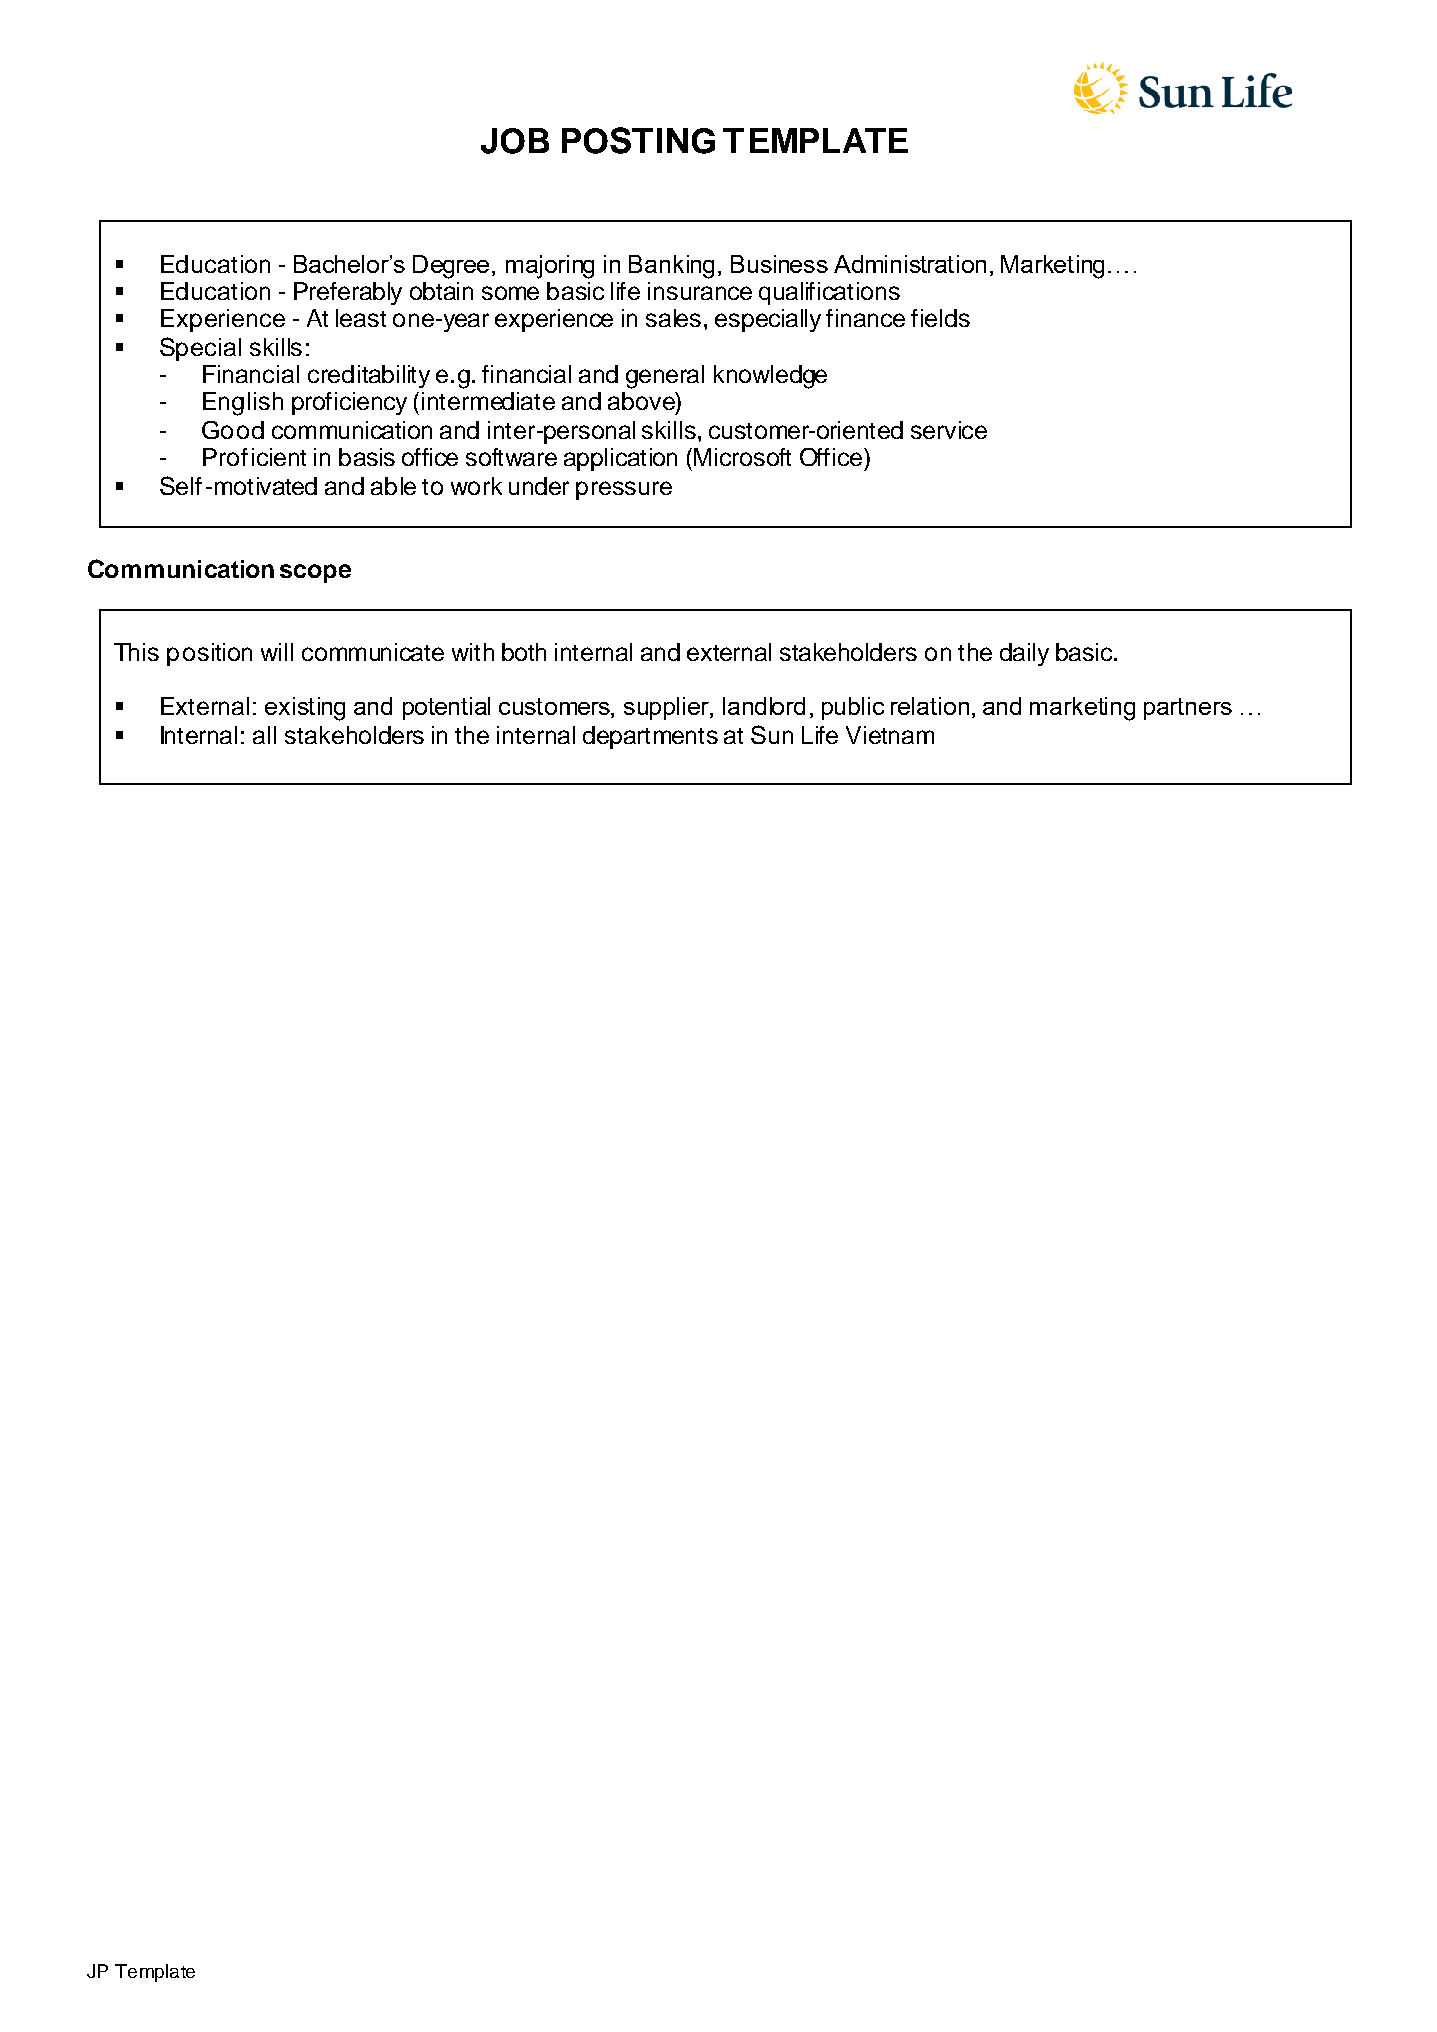  What do you see at coordinates (315, 573) in the image?
I see `scope` at bounding box center [315, 573].
